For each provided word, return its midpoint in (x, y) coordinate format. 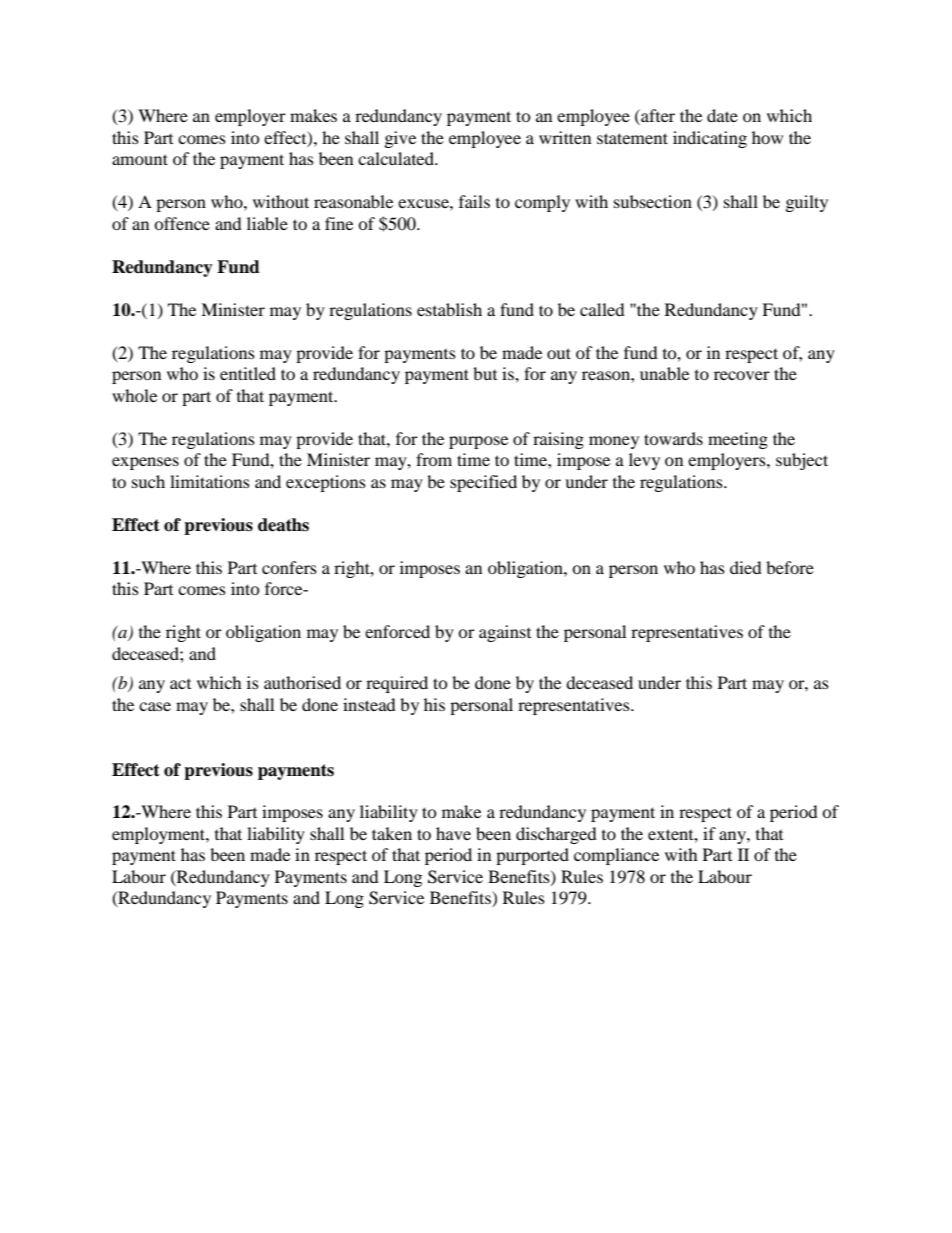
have (453, 833)
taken (392, 833)
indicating (710, 139)
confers (289, 567)
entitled (248, 373)
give (400, 139)
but (485, 373)
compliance (616, 856)
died (746, 567)
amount (140, 159)
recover (742, 375)
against (505, 633)
